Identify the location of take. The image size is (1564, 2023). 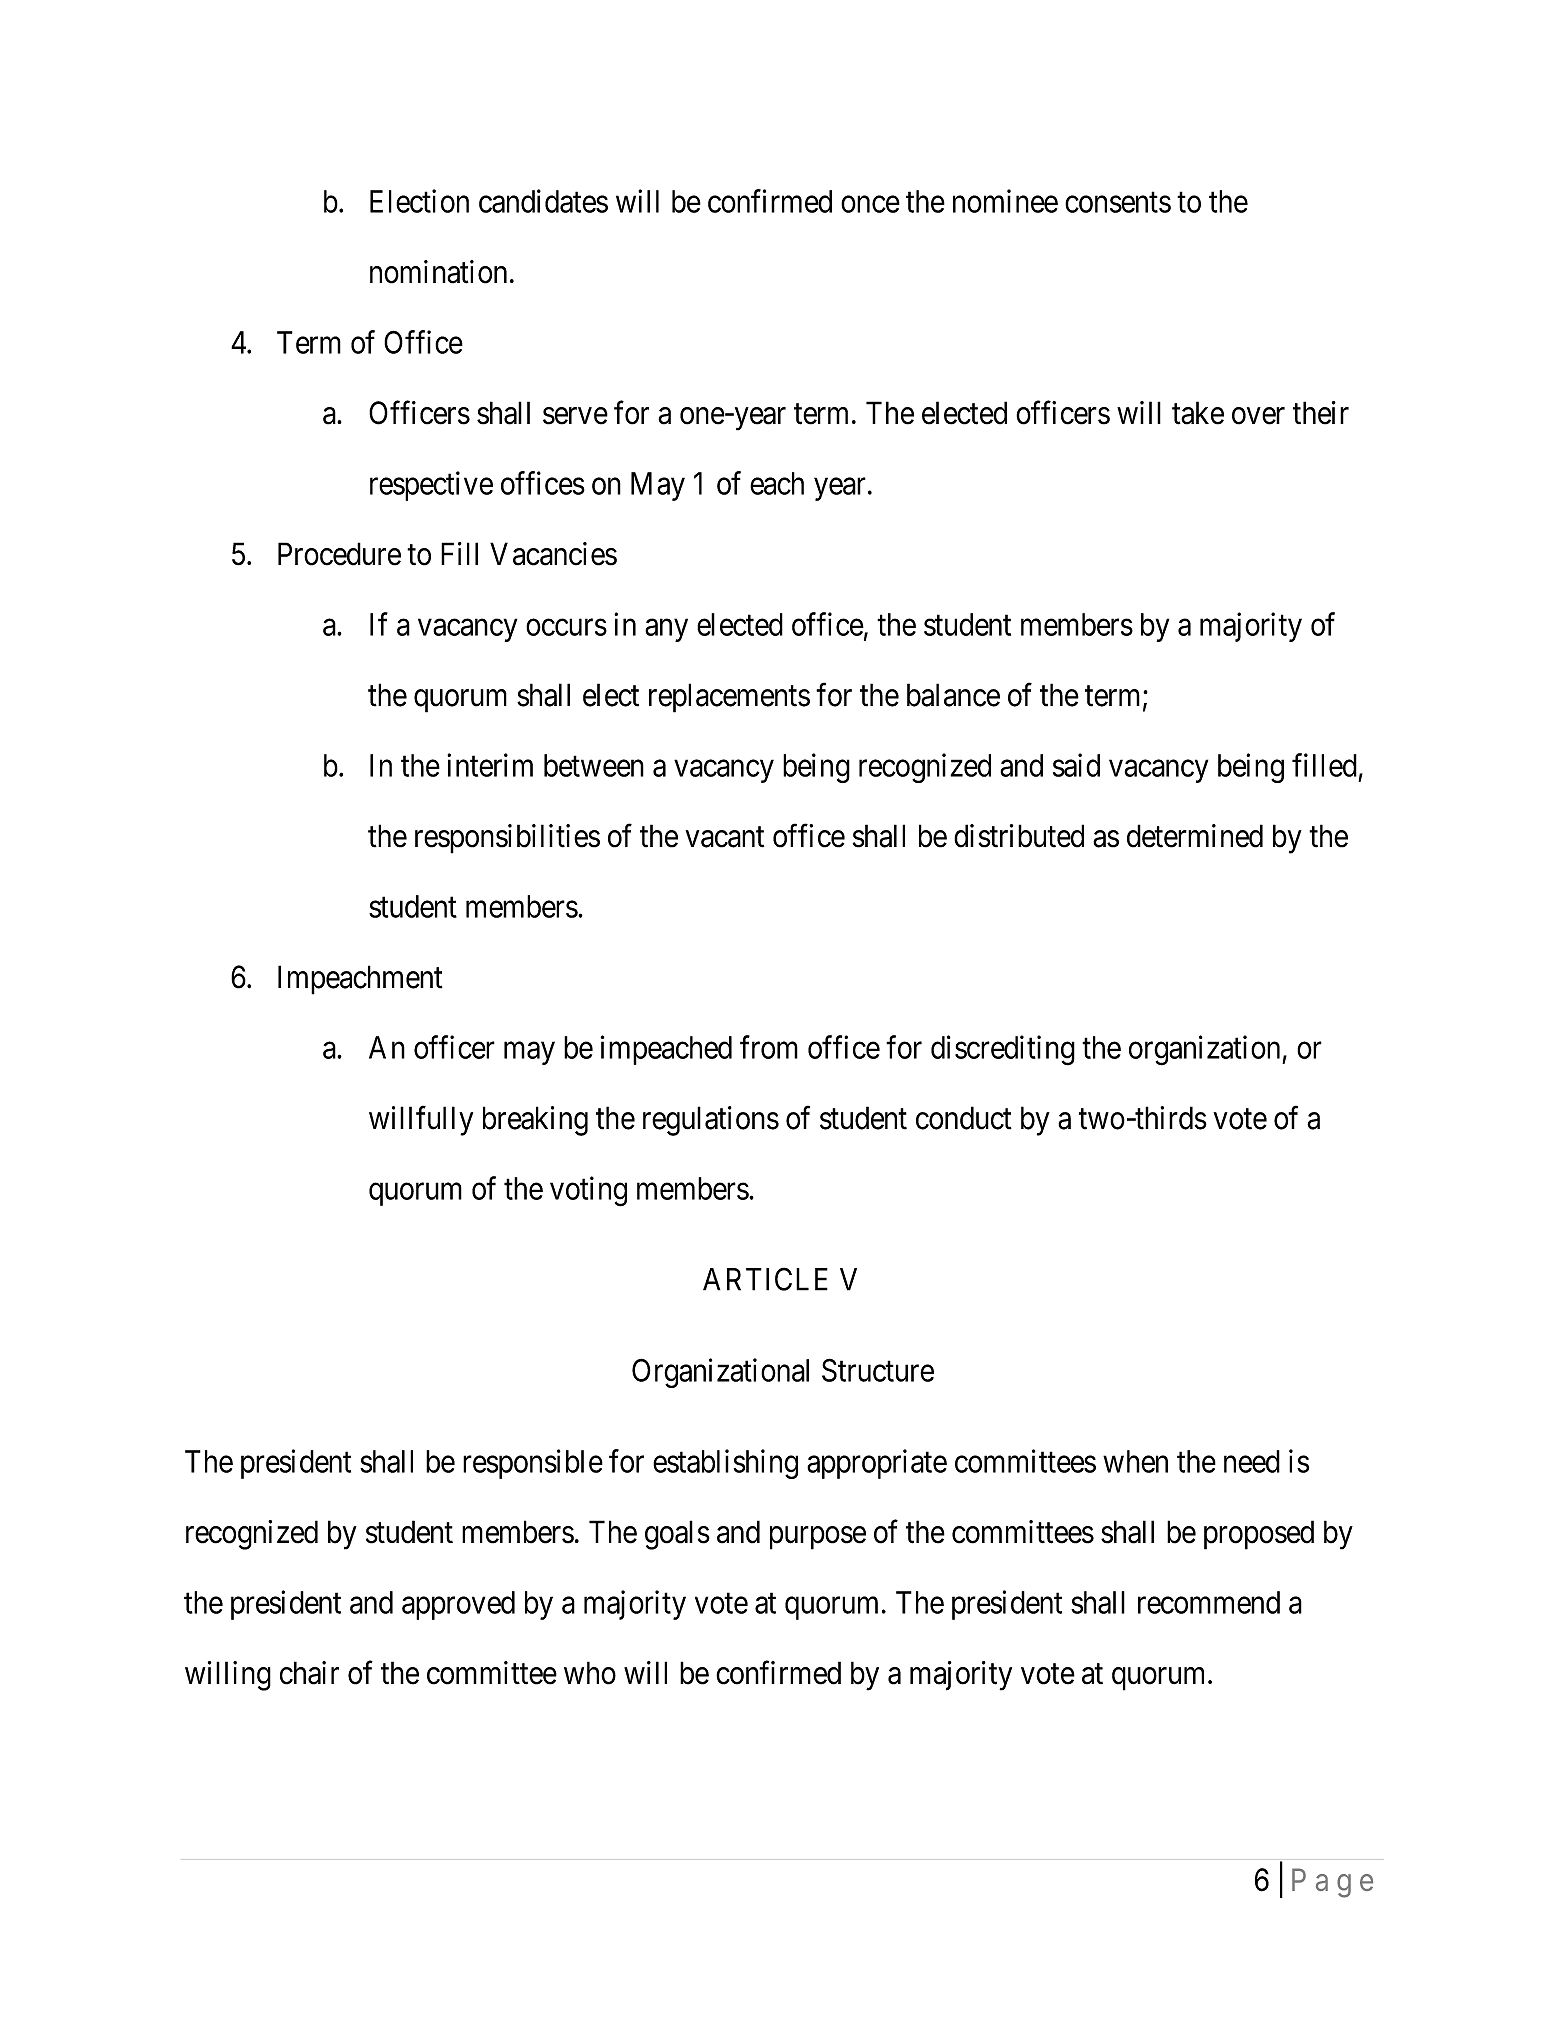
(1198, 413).
